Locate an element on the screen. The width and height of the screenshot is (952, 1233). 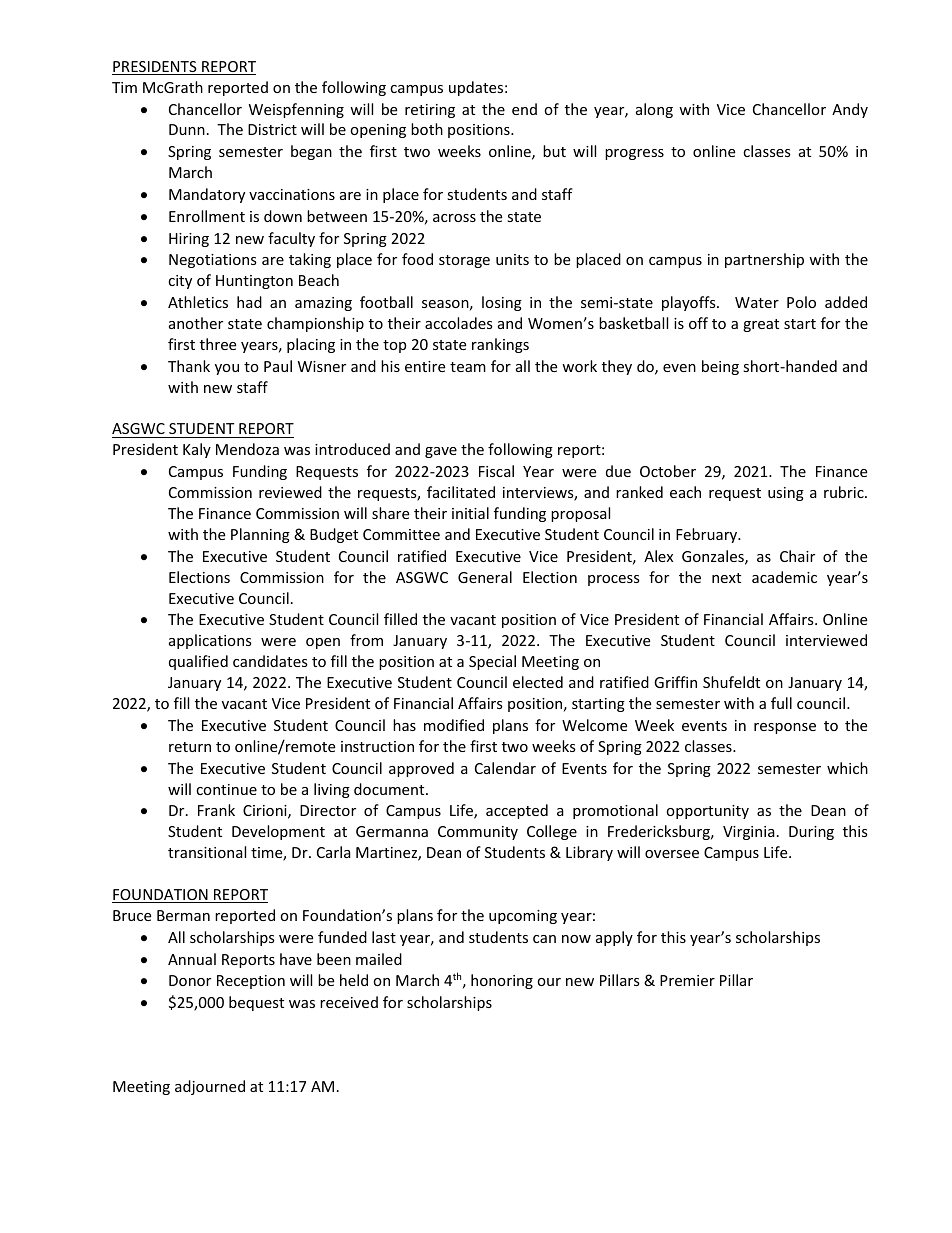
Premier is located at coordinates (687, 980).
